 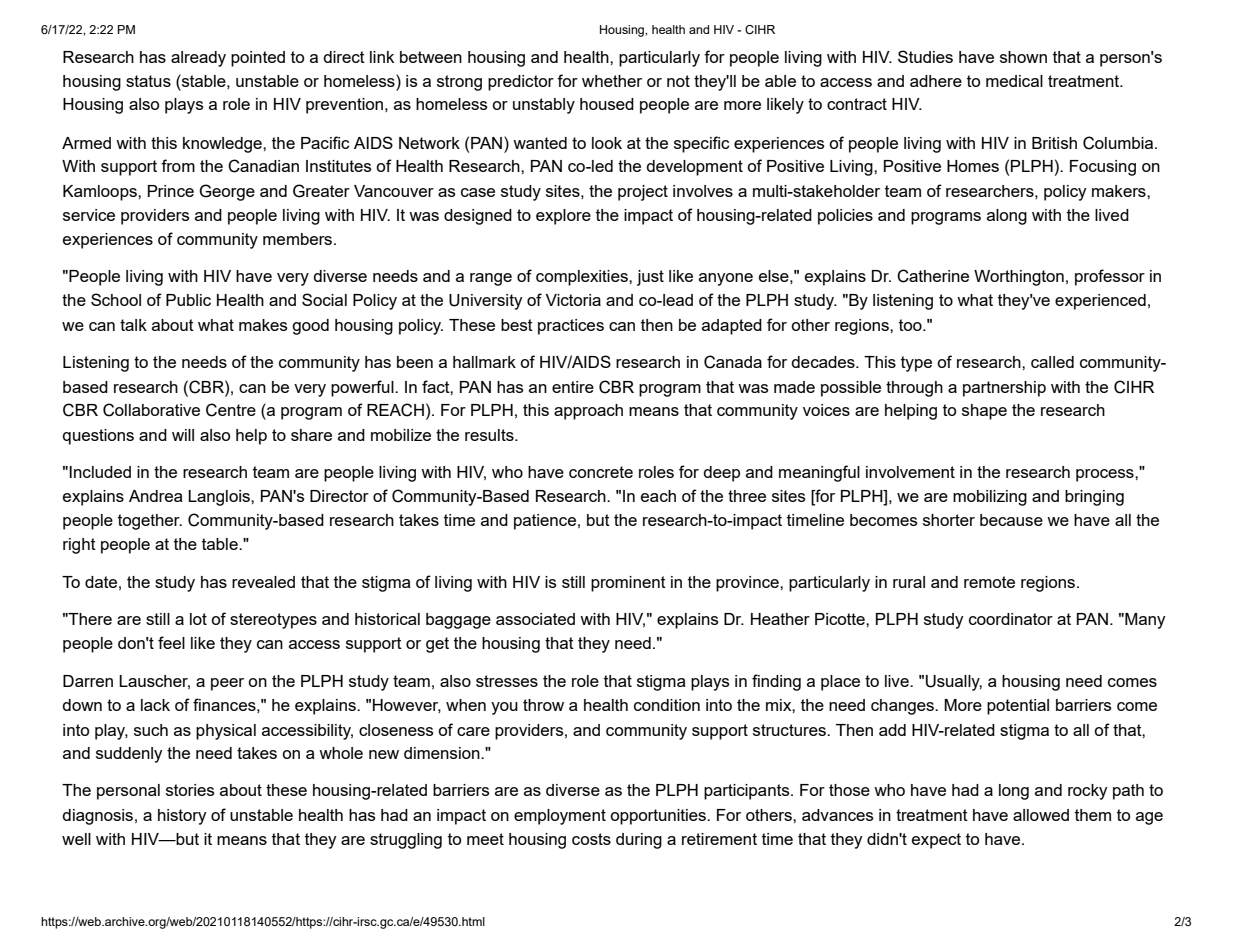 What do you see at coordinates (1041, 815) in the page?
I see `allowed` at bounding box center [1041, 815].
